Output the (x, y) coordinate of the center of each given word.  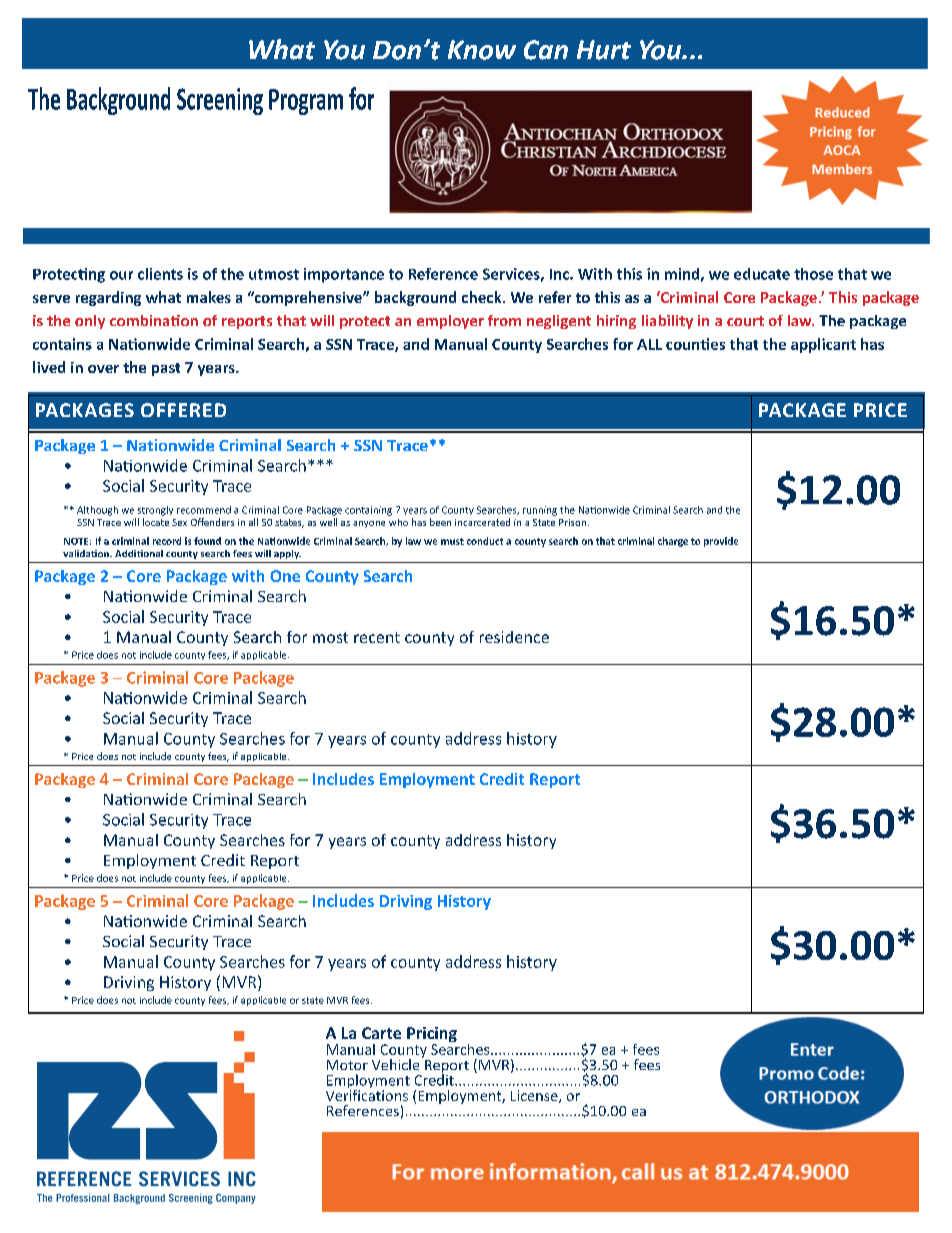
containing (368, 511)
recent (377, 637)
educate (762, 274)
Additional (139, 553)
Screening (220, 101)
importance (344, 275)
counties (695, 344)
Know (482, 50)
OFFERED (183, 410)
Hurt (604, 50)
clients (160, 274)
